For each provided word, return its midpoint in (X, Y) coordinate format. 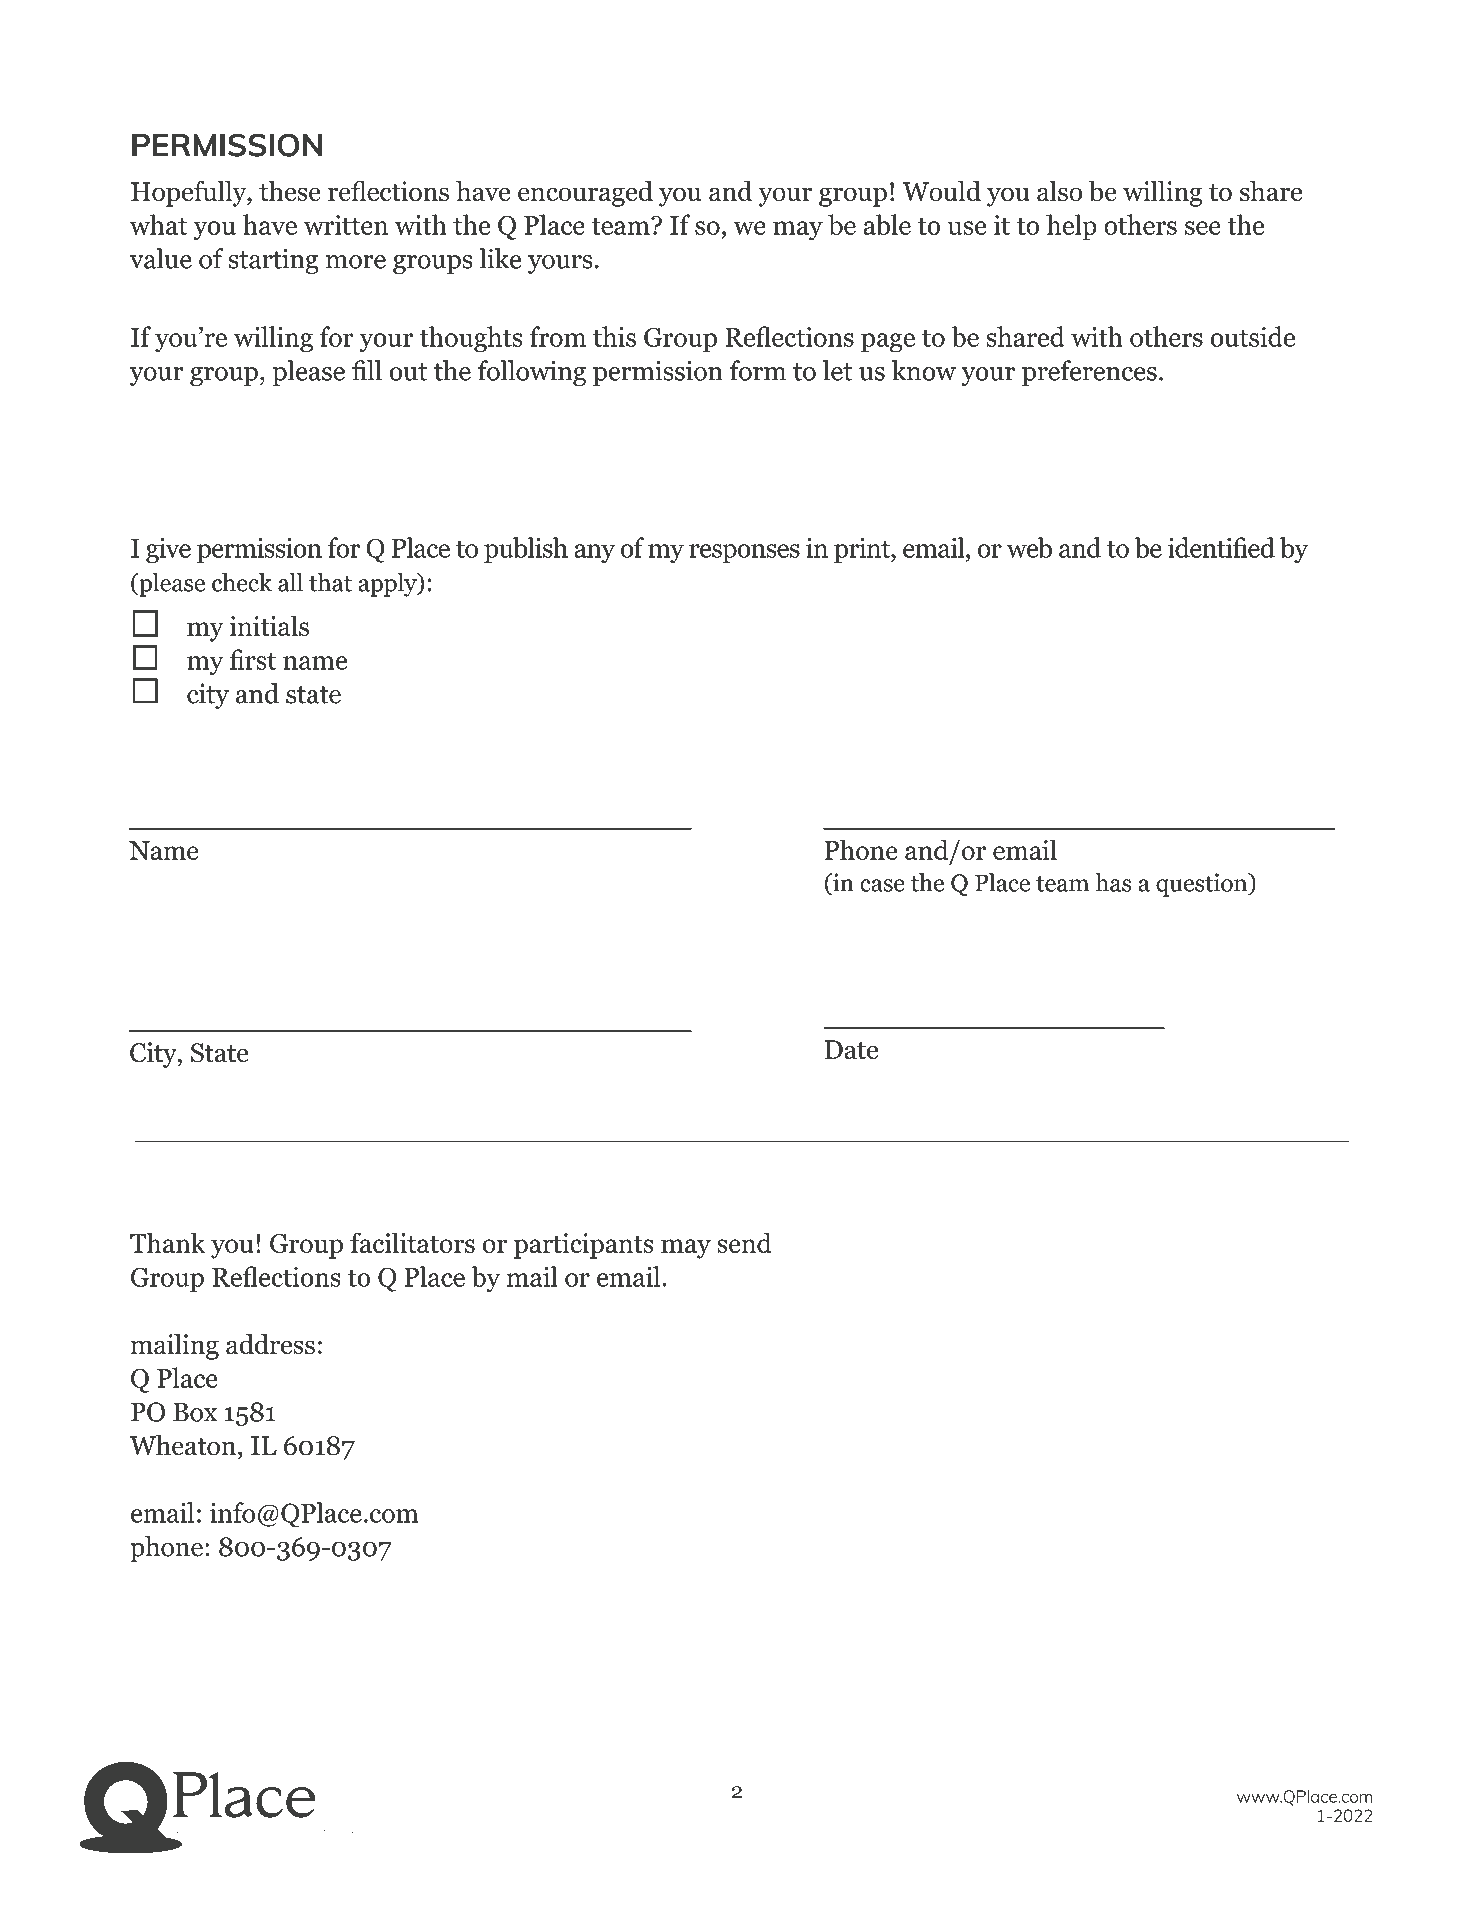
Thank (168, 1242)
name (315, 663)
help (1071, 227)
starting (273, 261)
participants (584, 1246)
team (621, 226)
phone (166, 1549)
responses (744, 554)
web (1029, 547)
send (744, 1242)
